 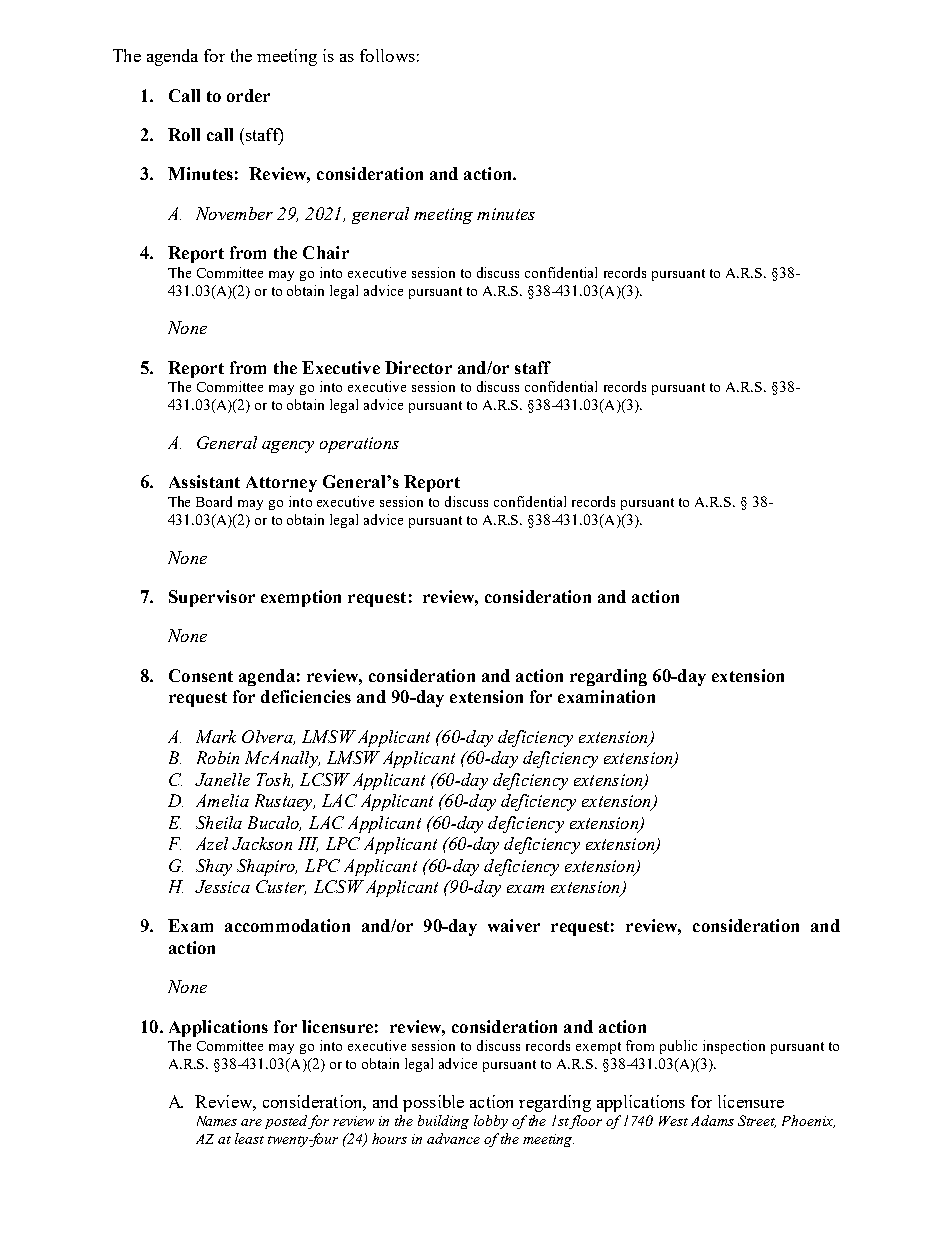 I want to click on deficiencies, so click(x=306, y=696).
